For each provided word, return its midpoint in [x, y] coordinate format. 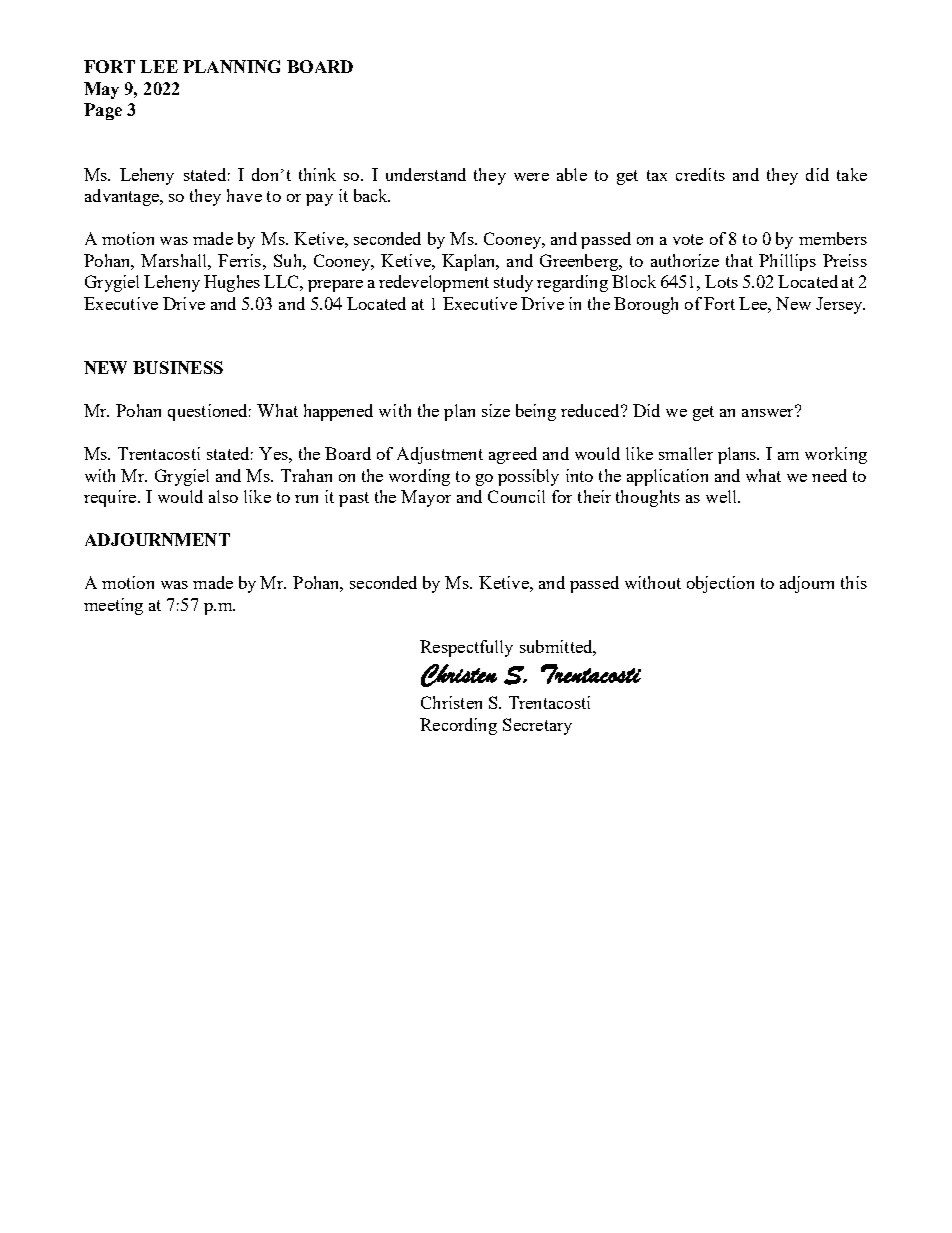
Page [103, 111]
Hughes [232, 283]
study [513, 283]
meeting [113, 606]
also [223, 496]
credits [700, 174]
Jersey [840, 305]
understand [426, 174]
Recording [458, 726]
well [722, 496]
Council [516, 496]
